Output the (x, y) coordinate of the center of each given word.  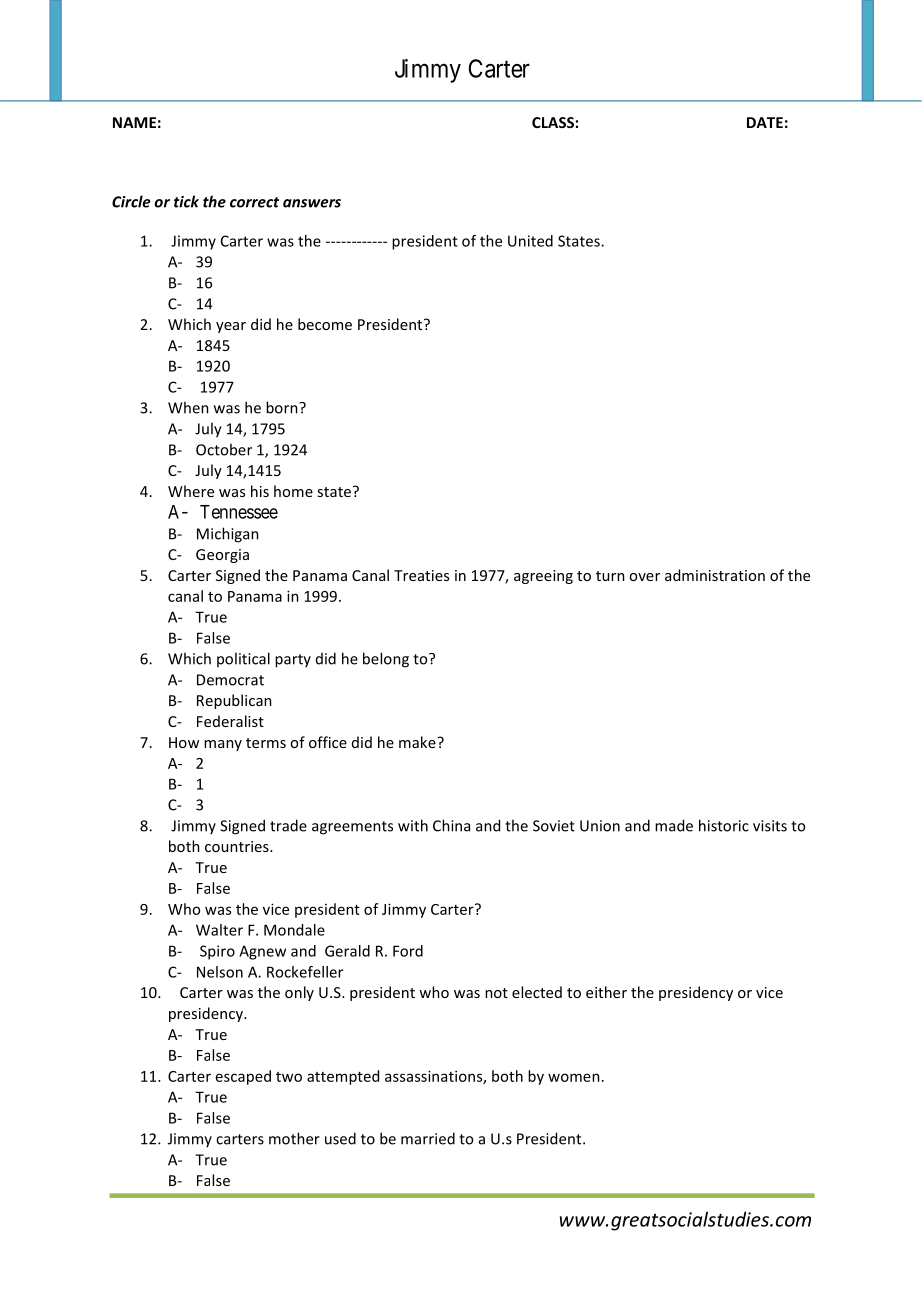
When (188, 407)
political (243, 659)
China (451, 825)
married (428, 1138)
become (325, 324)
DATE (765, 122)
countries (238, 846)
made (674, 825)
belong (386, 660)
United (530, 241)
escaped (243, 1077)
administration (715, 575)
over (644, 577)
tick (186, 201)
